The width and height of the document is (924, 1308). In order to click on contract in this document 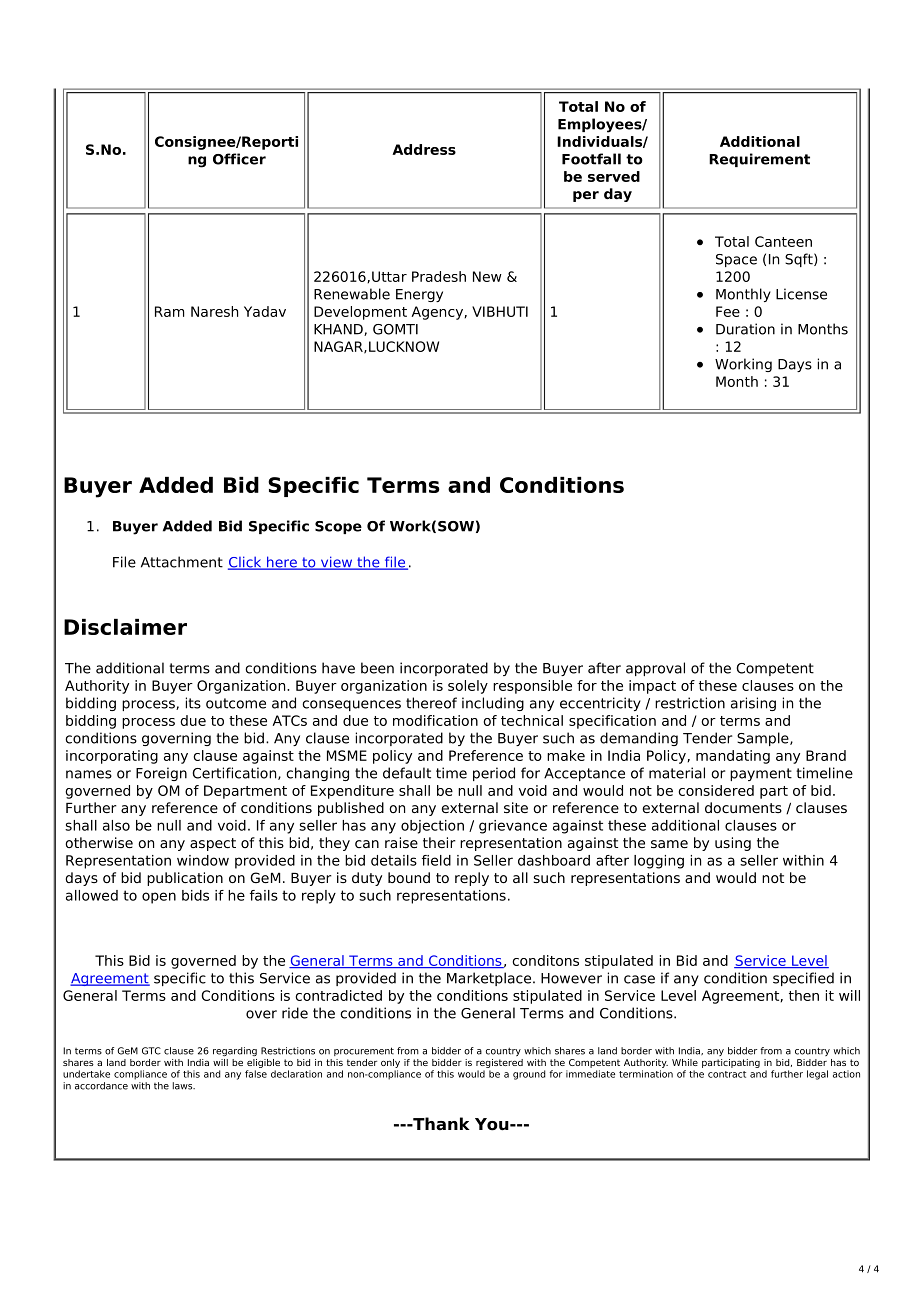, I will do `click(727, 1074)`.
